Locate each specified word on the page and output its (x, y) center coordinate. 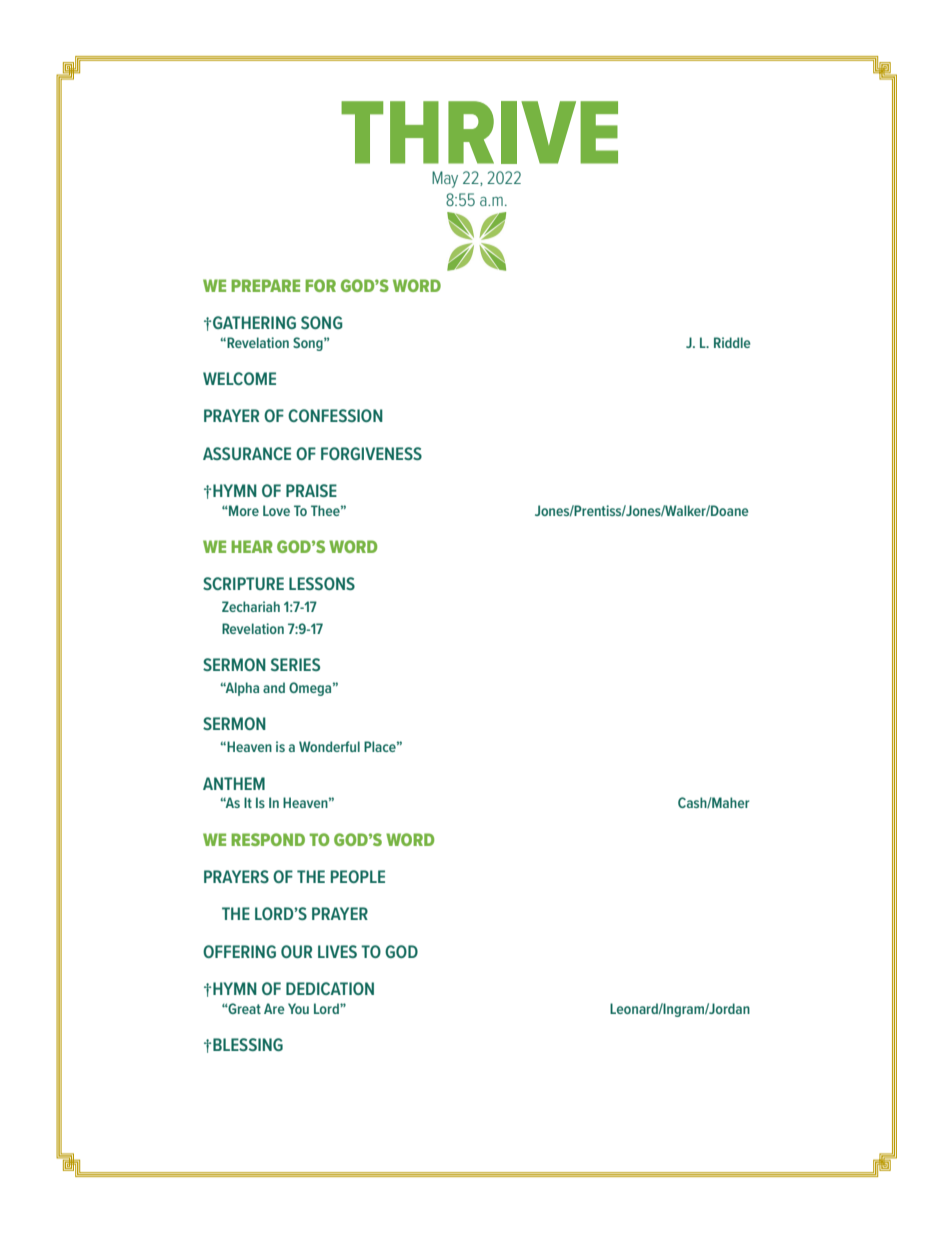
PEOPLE (358, 876)
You (298, 1008)
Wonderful (329, 746)
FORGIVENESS (371, 453)
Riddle (732, 342)
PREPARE (265, 285)
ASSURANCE (247, 453)
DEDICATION (330, 988)
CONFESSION (335, 415)
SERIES (295, 664)
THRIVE (479, 132)
